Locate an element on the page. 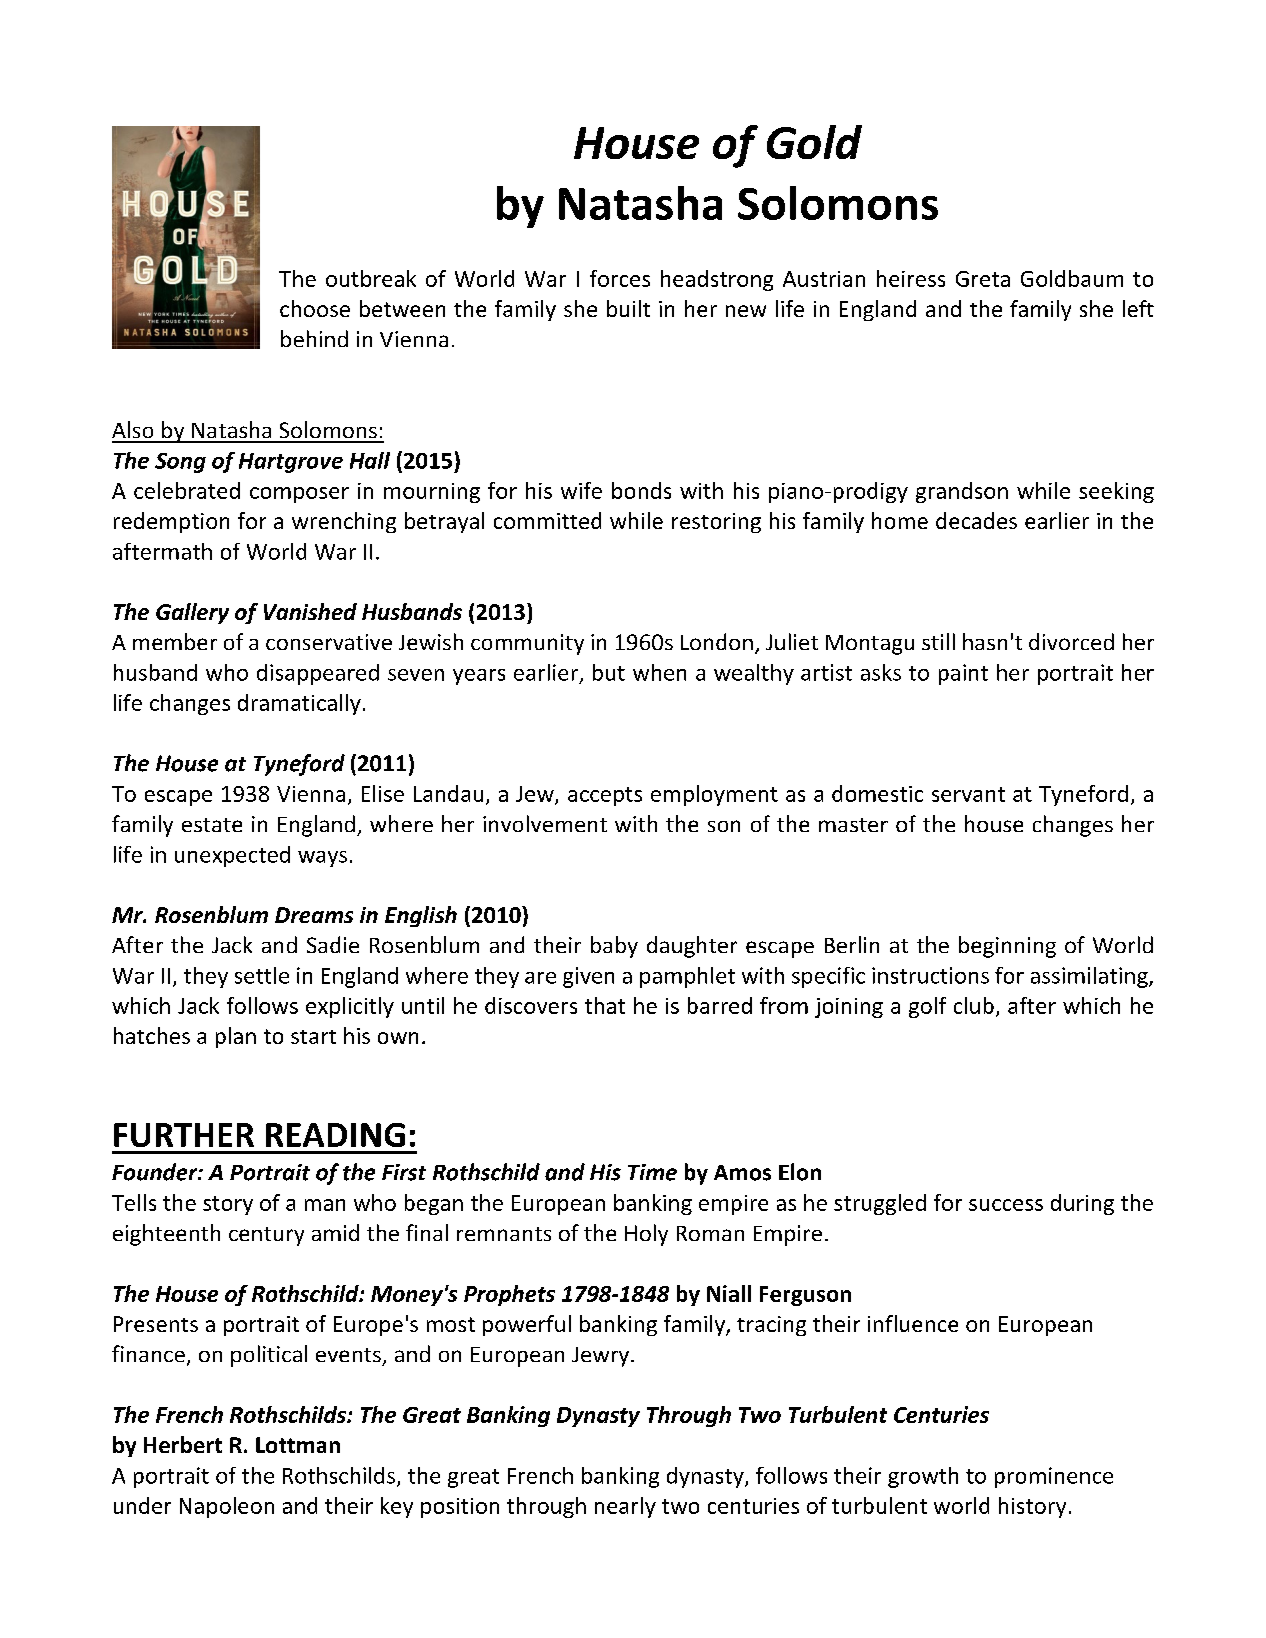 The height and width of the image is (1638, 1266). Greta is located at coordinates (983, 279).
